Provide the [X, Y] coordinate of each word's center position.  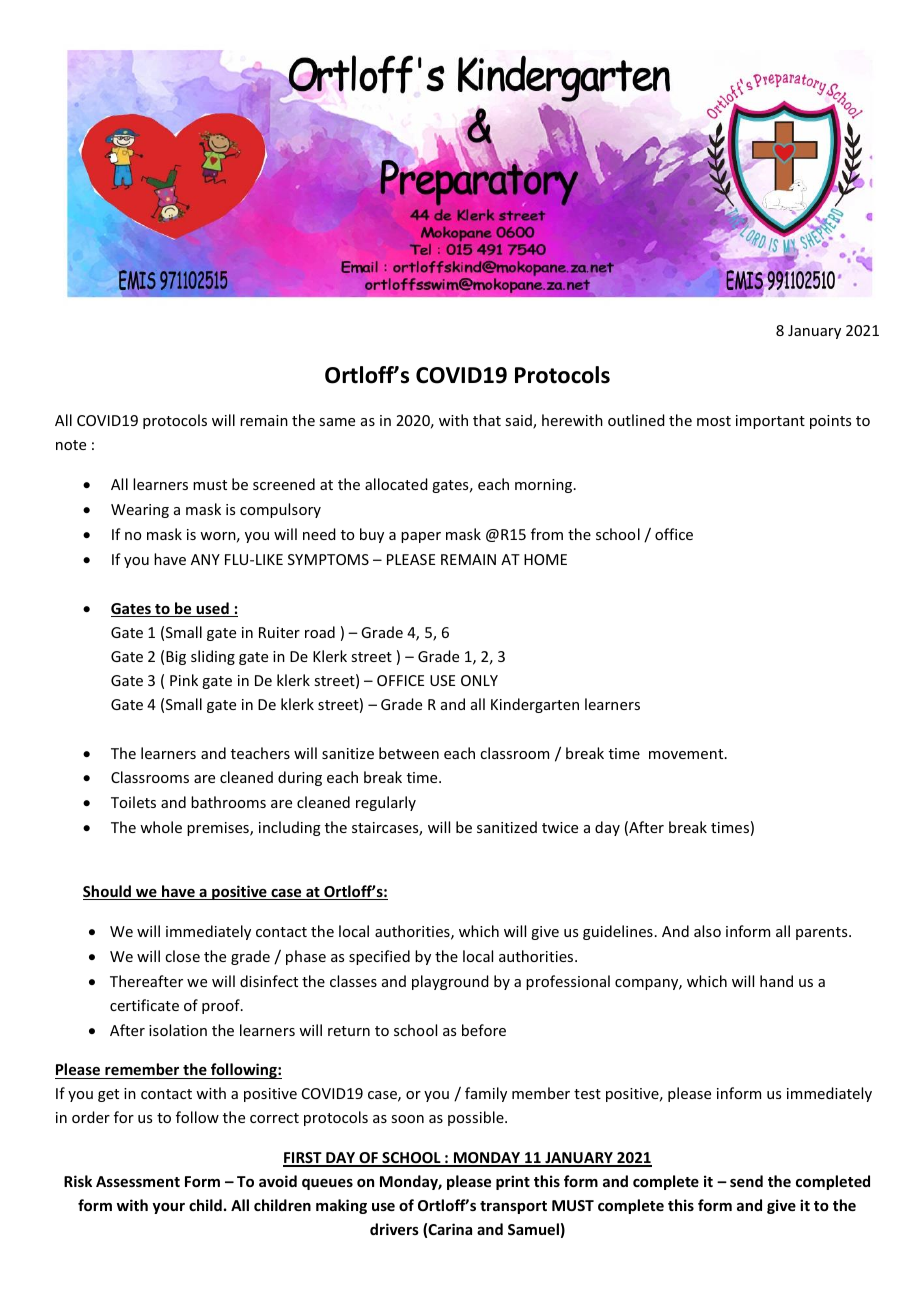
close [182, 956]
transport [513, 1207]
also [707, 931]
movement [687, 754]
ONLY [479, 680]
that [487, 420]
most [714, 421]
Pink [184, 680]
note [71, 445]
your [168, 1208]
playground [450, 982]
